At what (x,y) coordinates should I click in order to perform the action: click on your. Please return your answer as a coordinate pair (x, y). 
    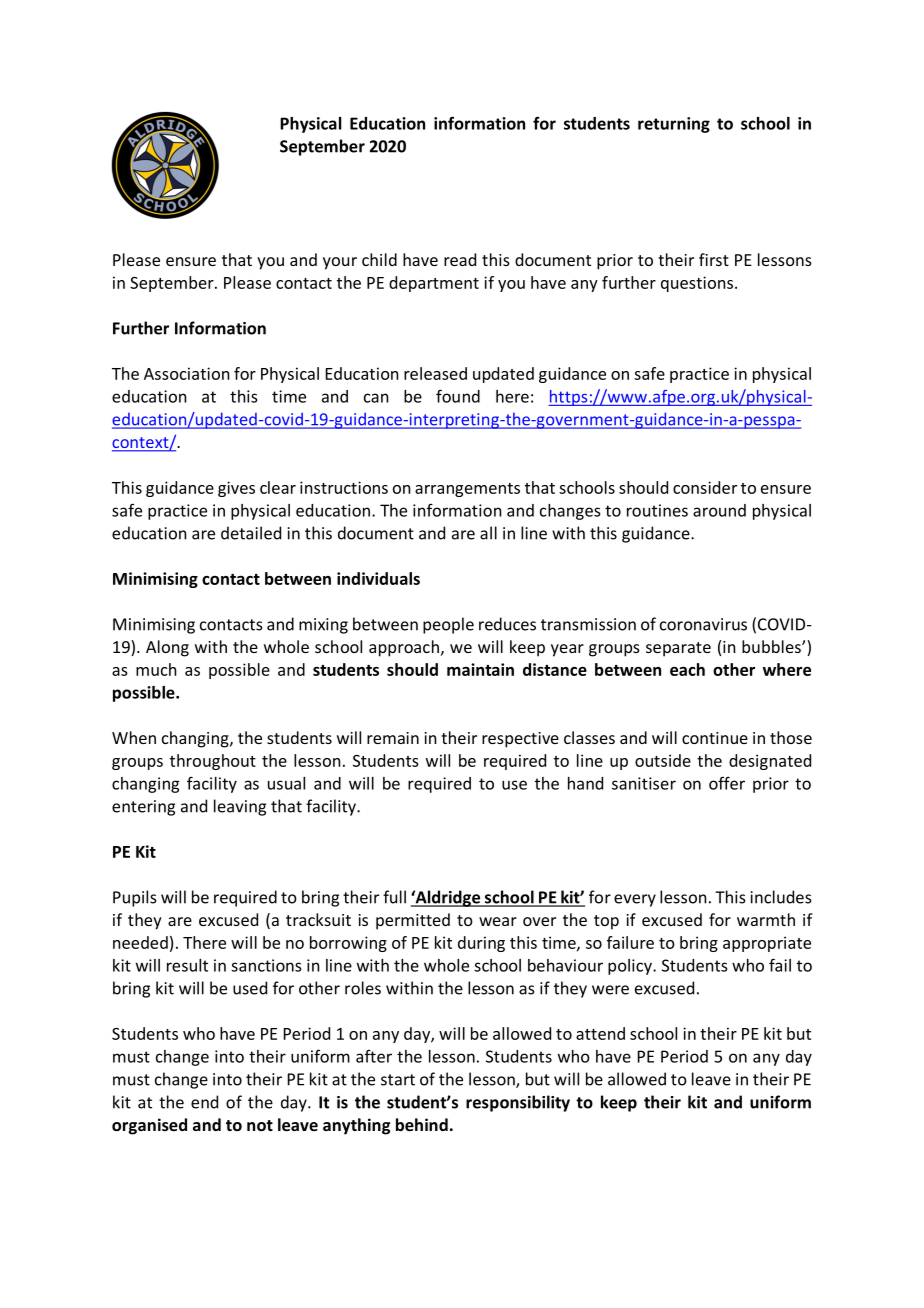
    Looking at the image, I should click on (340, 263).
